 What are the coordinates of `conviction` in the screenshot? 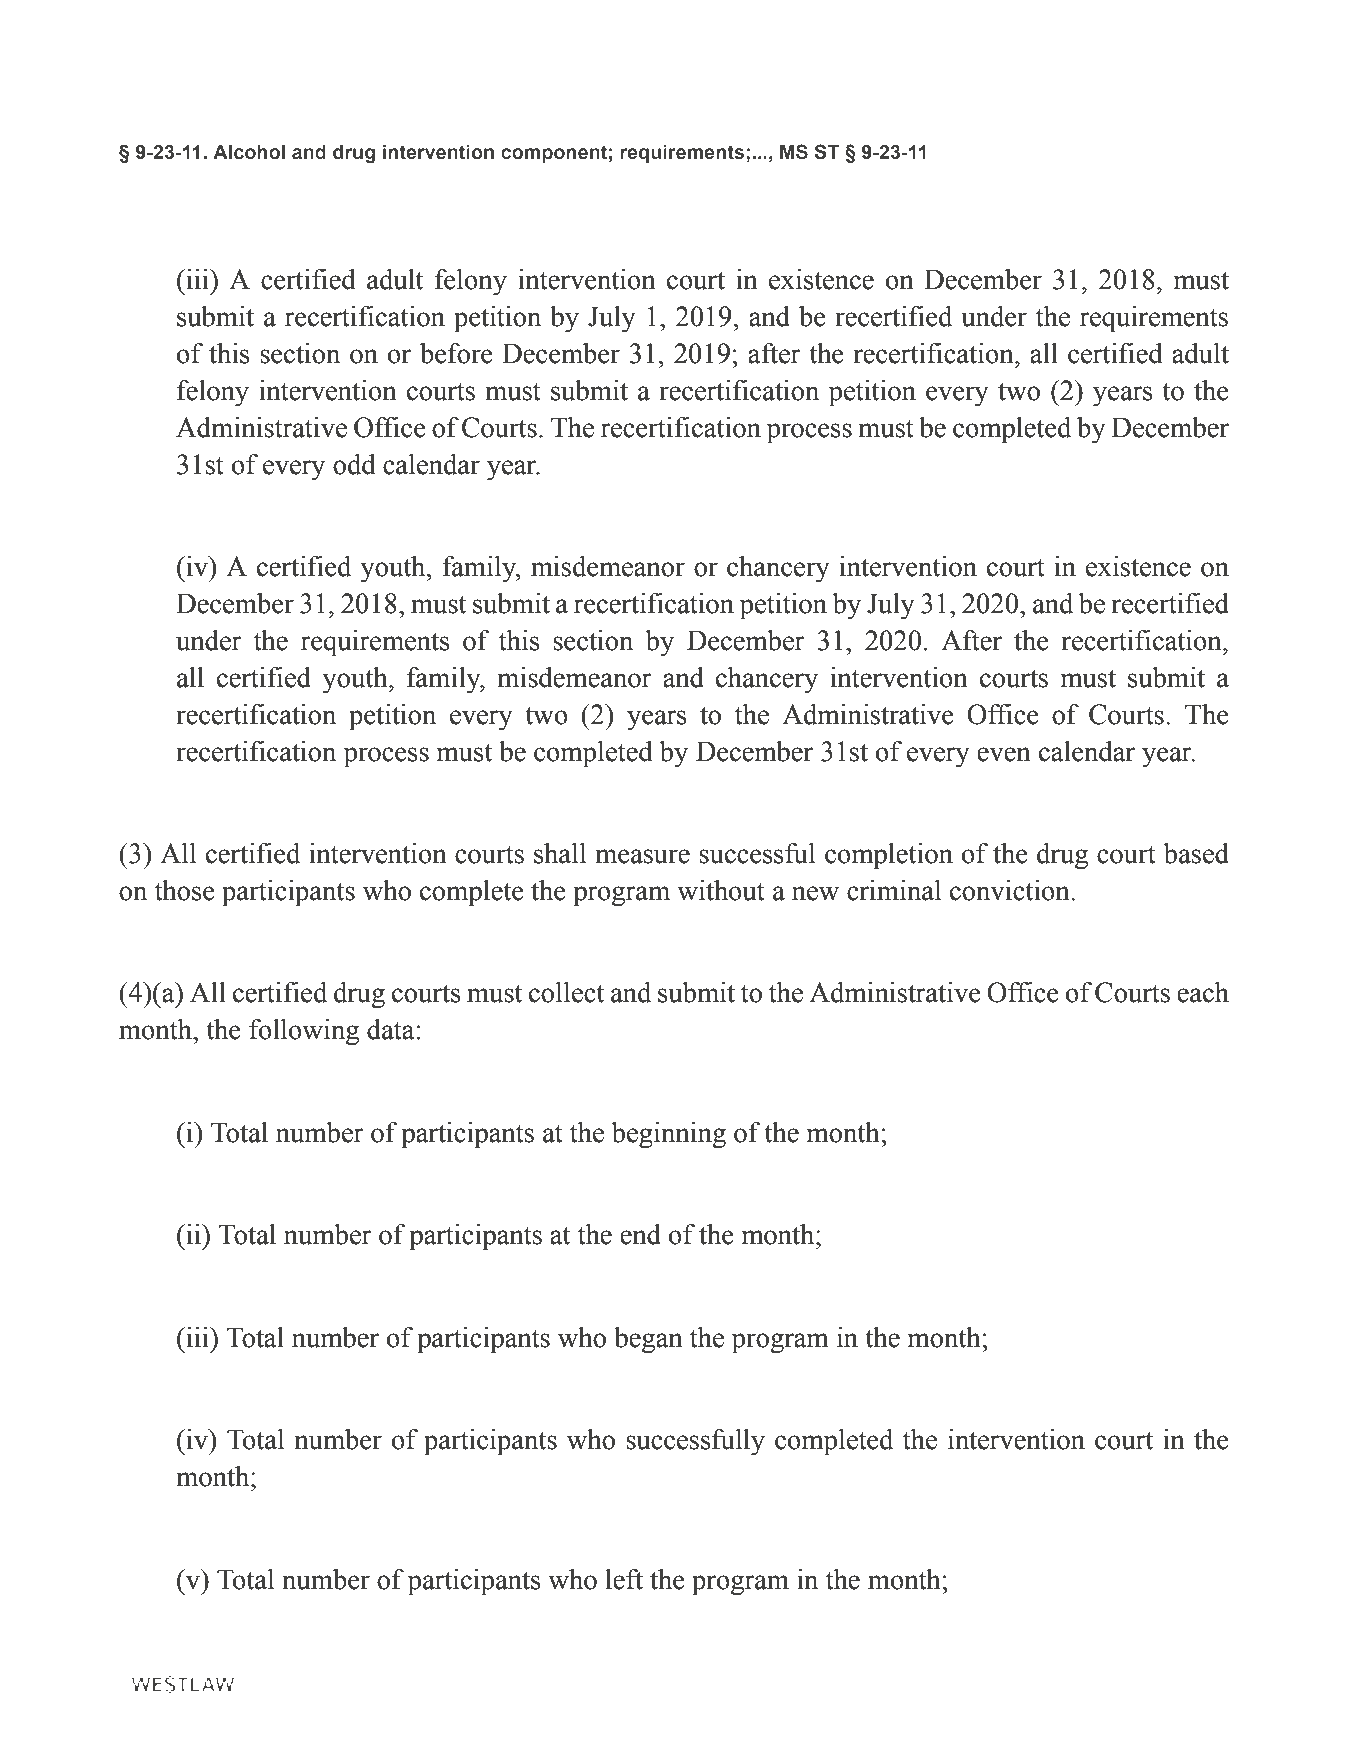 It's located at (1011, 890).
